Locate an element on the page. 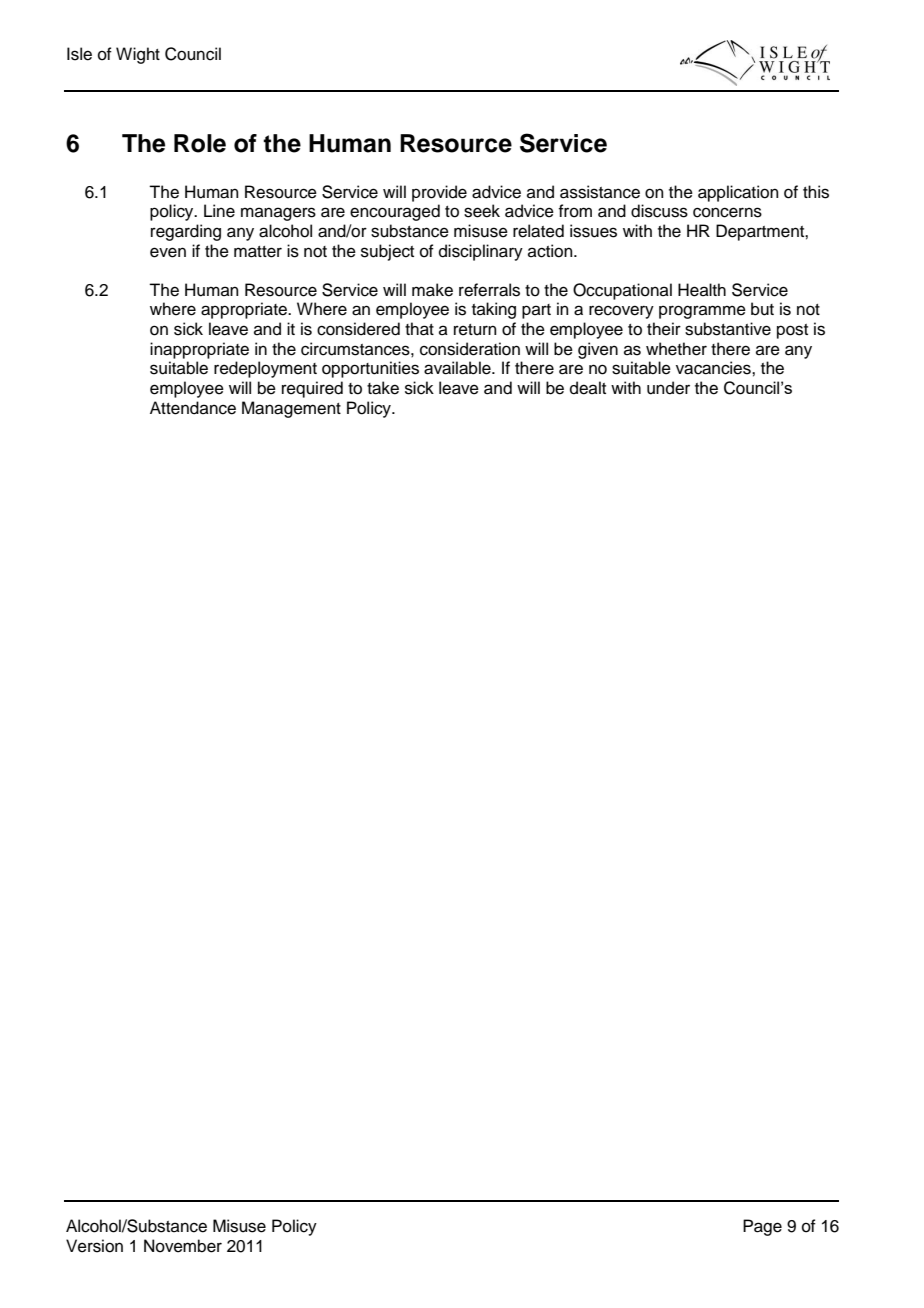  Attendance is located at coordinates (193, 408).
